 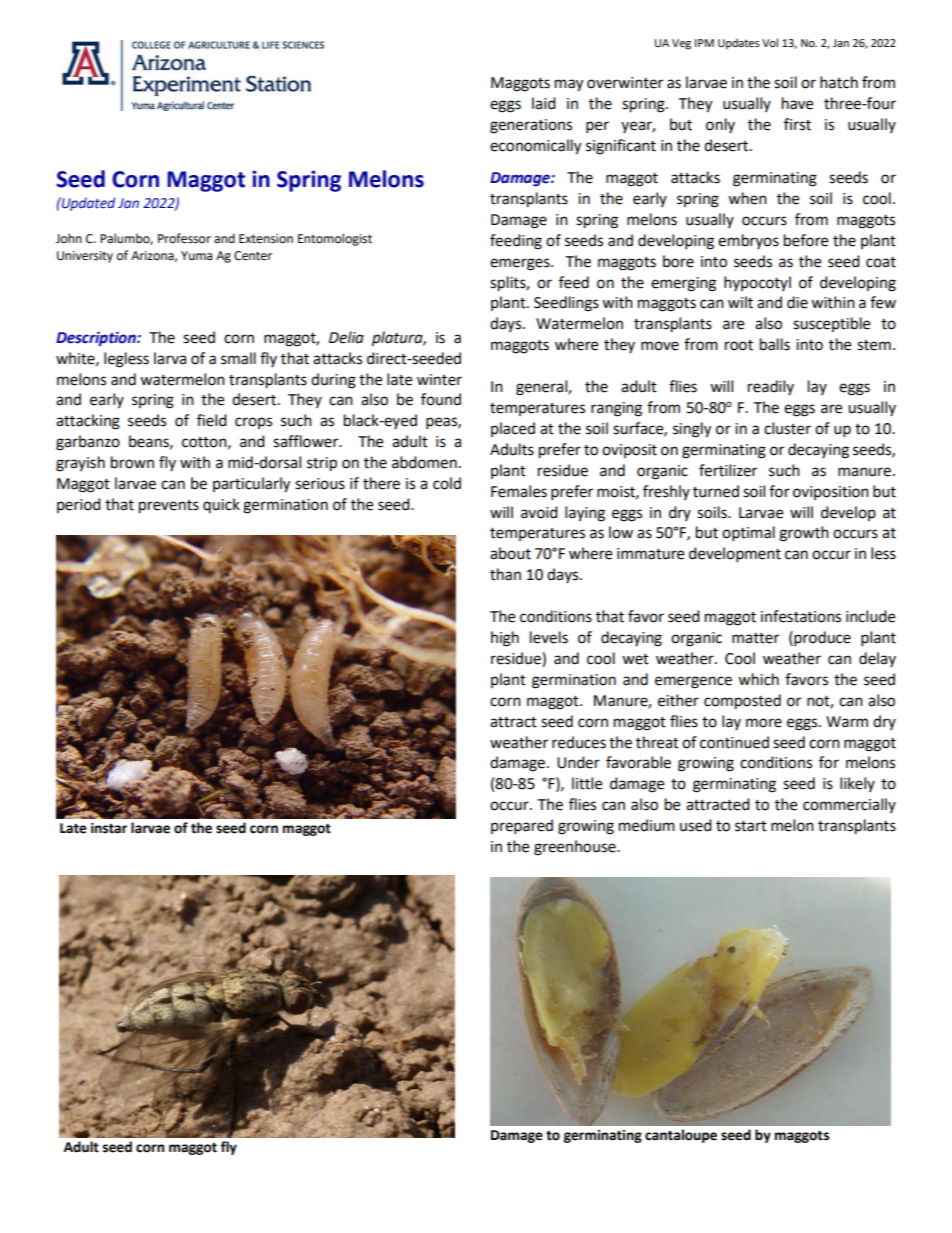 What do you see at coordinates (441, 399) in the page?
I see `found` at bounding box center [441, 399].
